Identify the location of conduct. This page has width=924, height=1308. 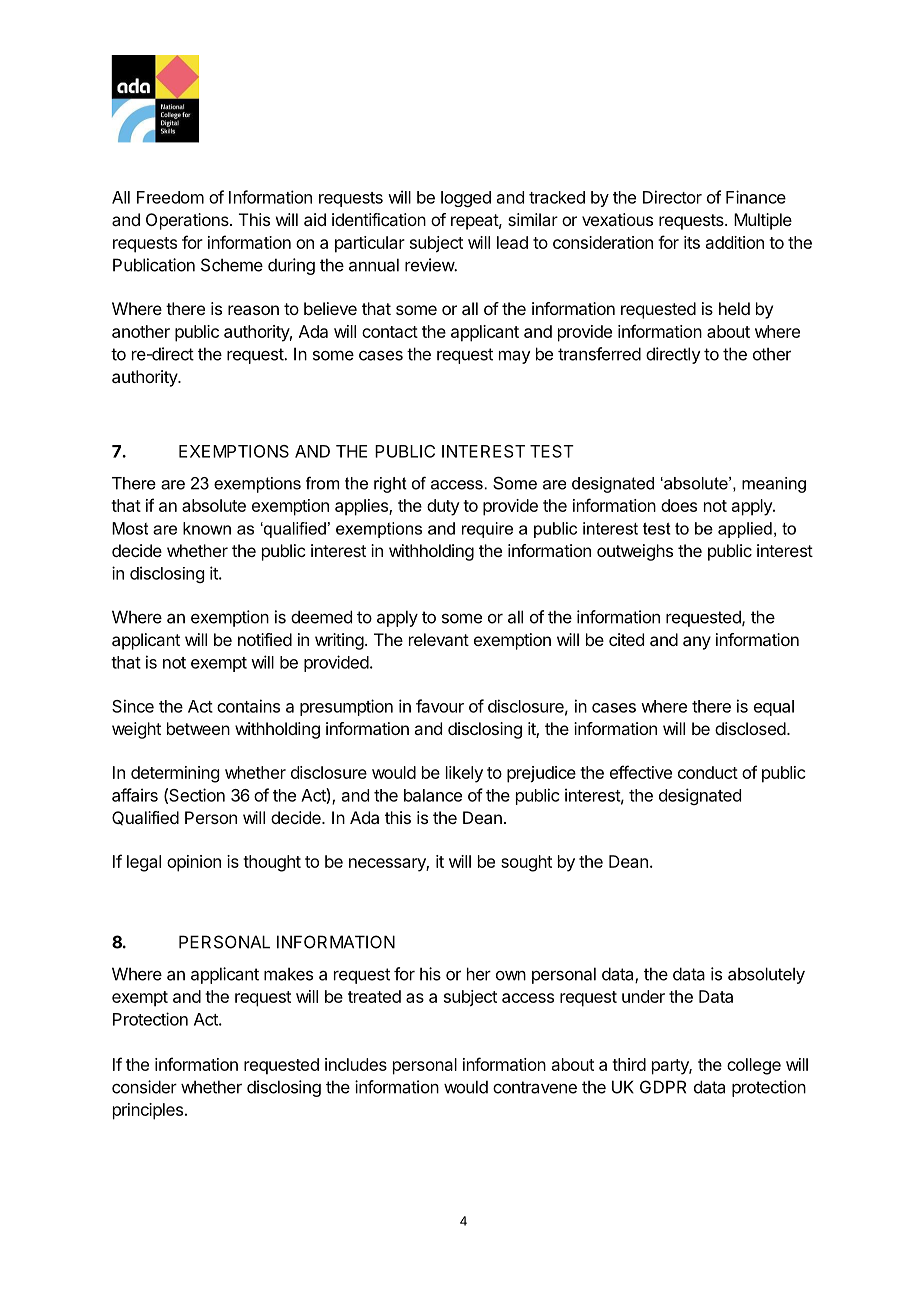
(708, 772).
